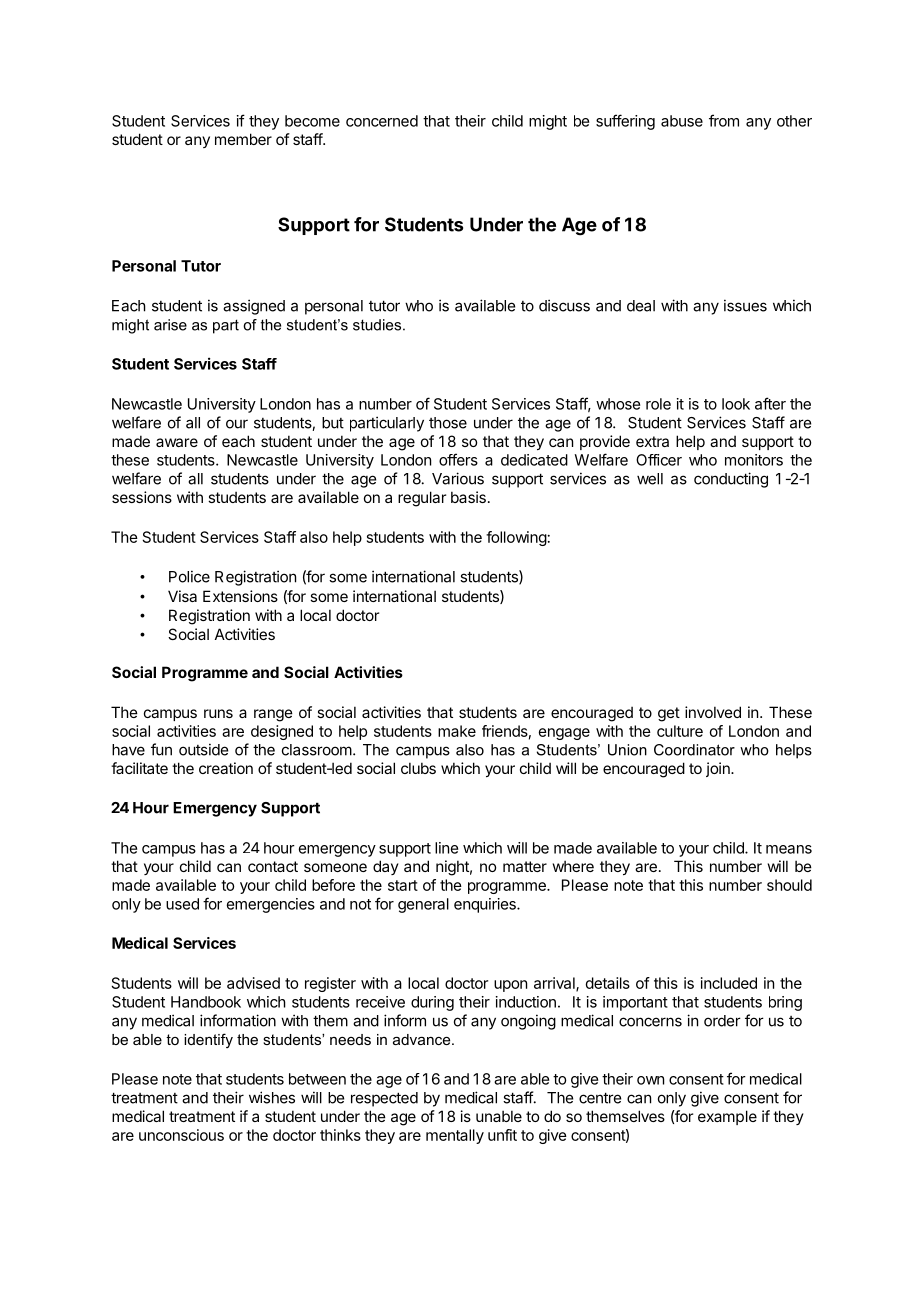  I want to click on mentally, so click(455, 1136).
